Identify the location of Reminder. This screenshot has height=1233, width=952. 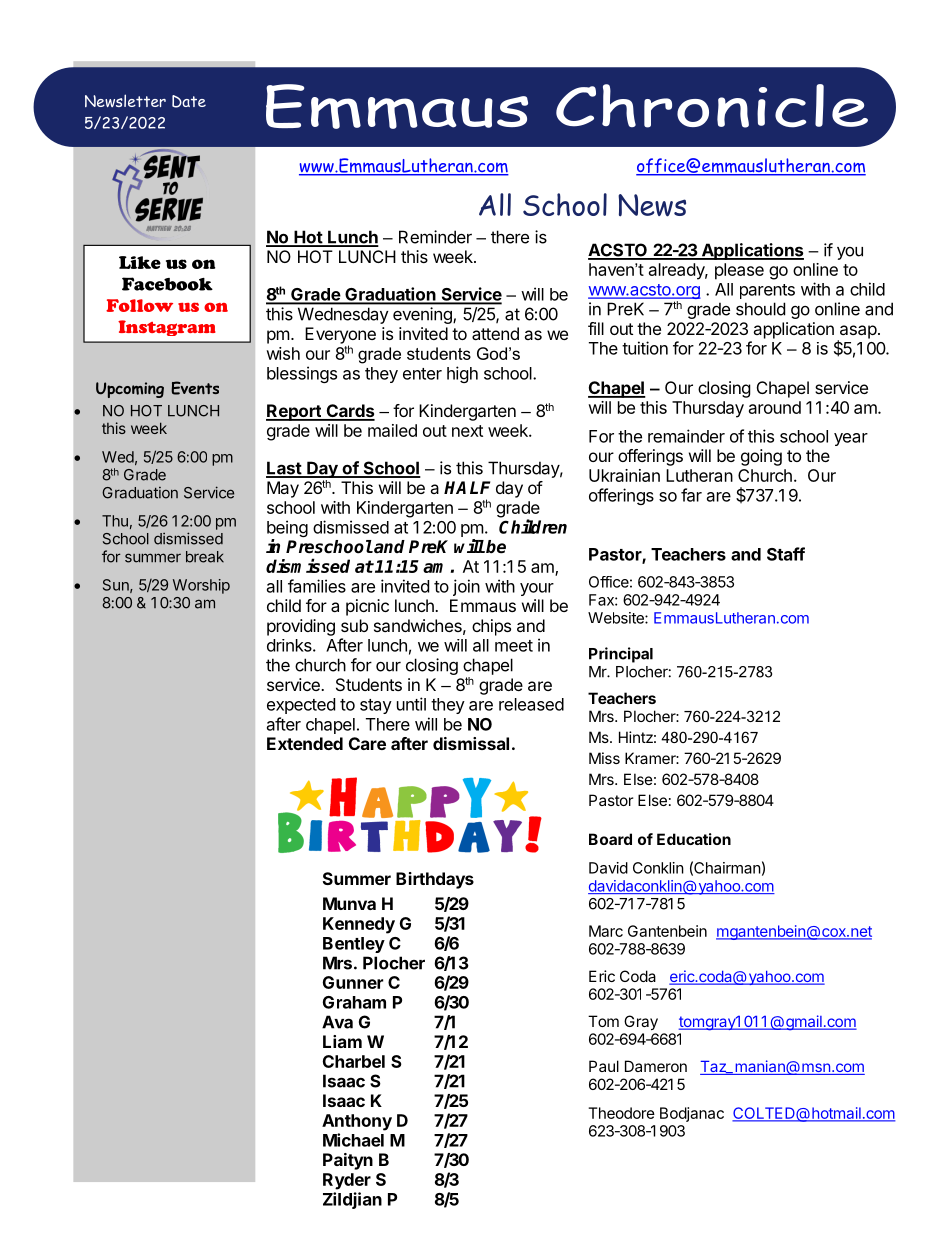
(435, 237).
